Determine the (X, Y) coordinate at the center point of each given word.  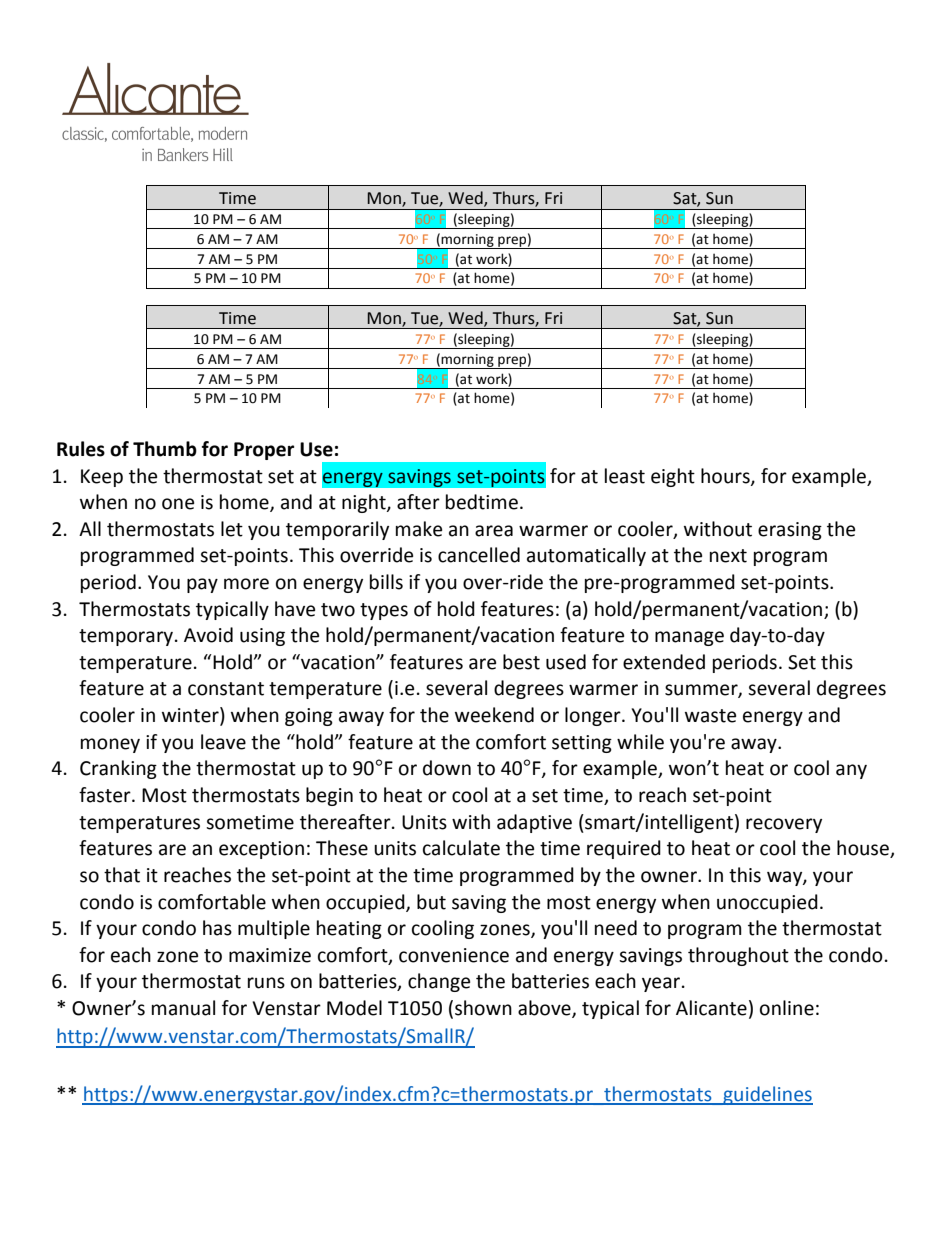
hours (726, 476)
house (864, 849)
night (365, 503)
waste (710, 716)
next (728, 556)
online (787, 1008)
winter (191, 715)
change (439, 982)
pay (202, 585)
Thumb (165, 449)
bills (386, 582)
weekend (494, 715)
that (122, 875)
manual (183, 1008)
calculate (461, 848)
